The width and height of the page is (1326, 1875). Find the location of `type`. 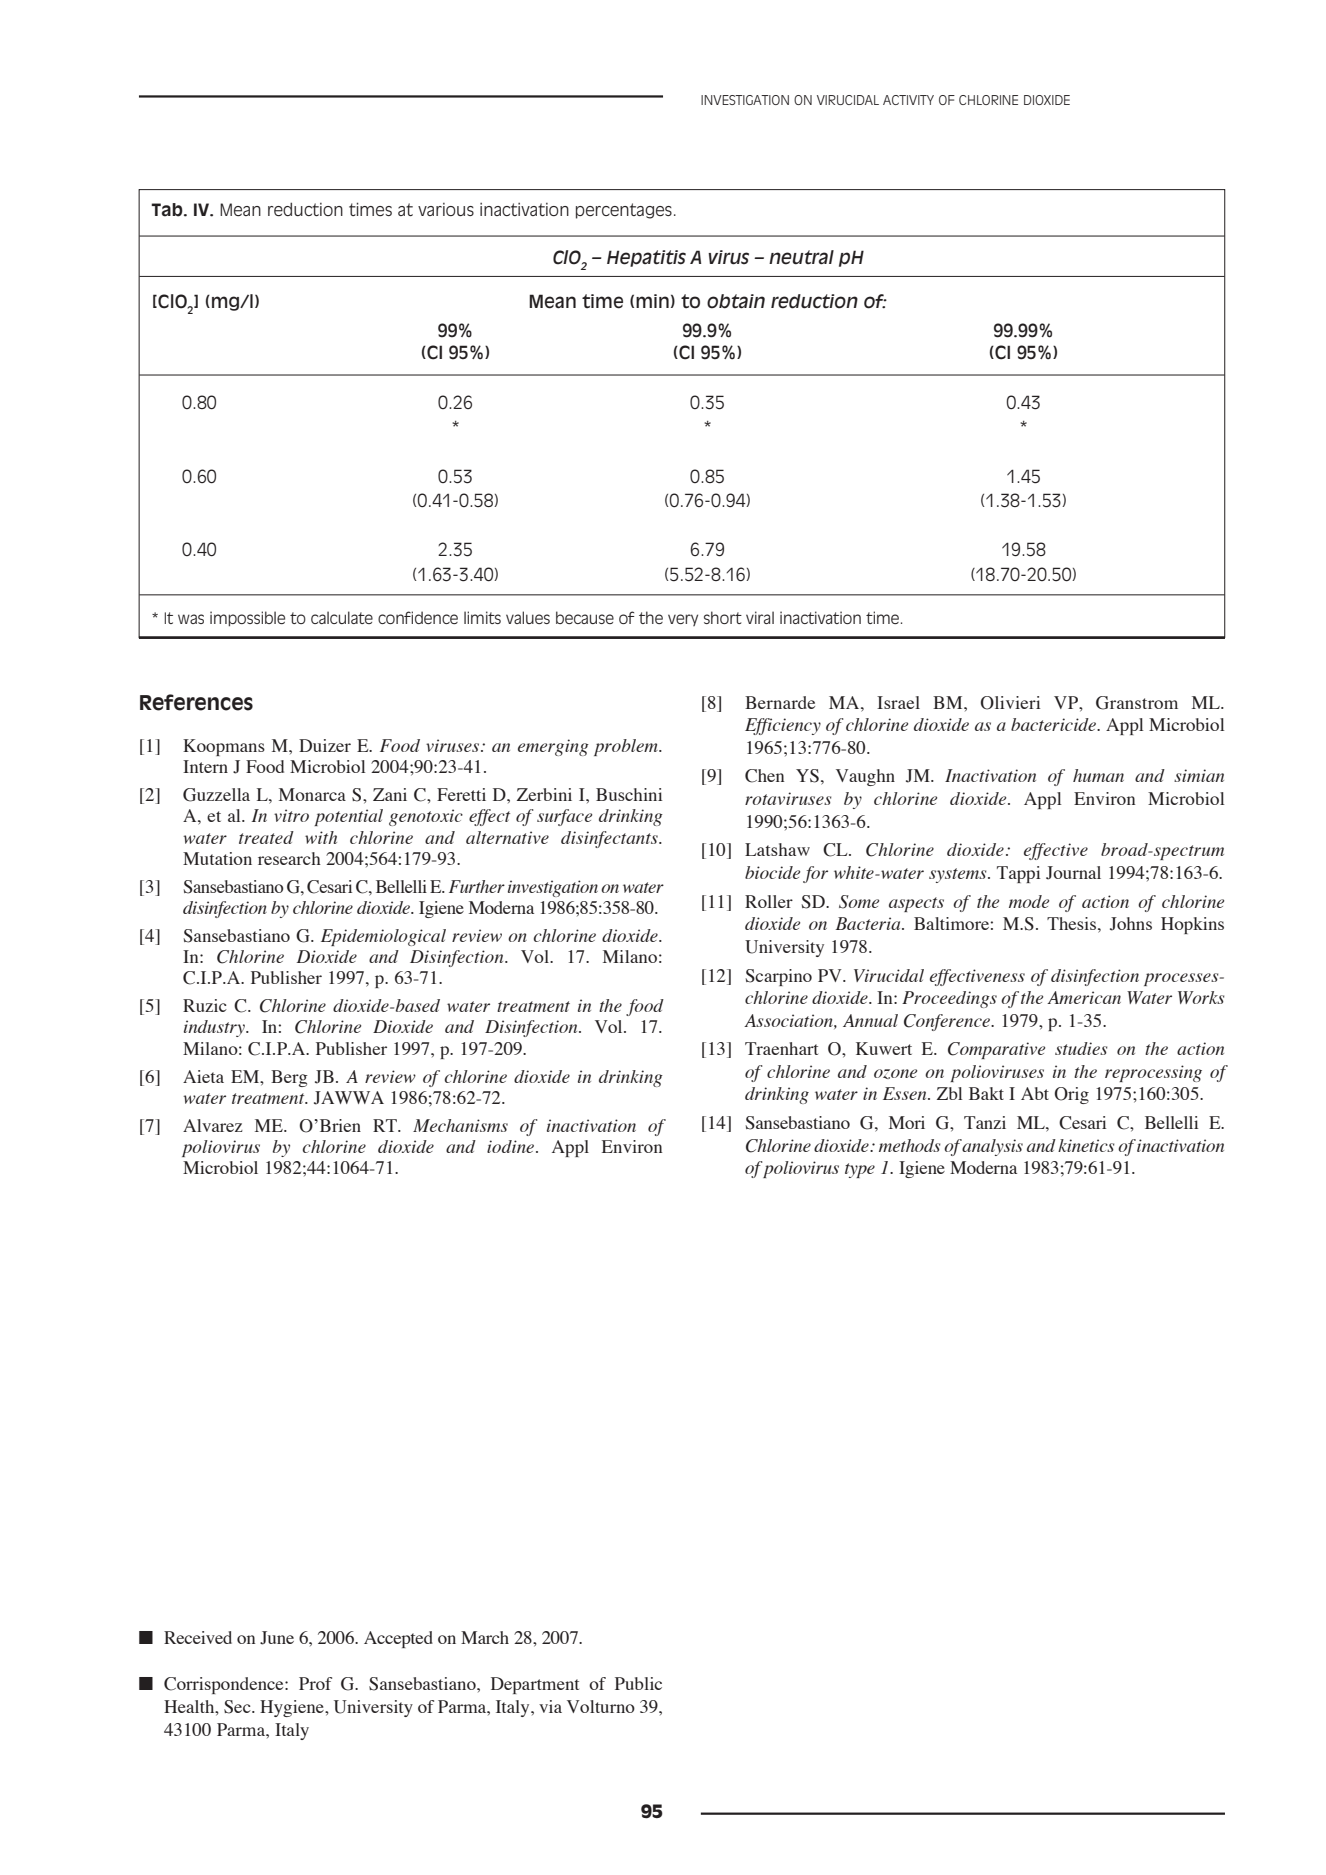

type is located at coordinates (860, 1170).
